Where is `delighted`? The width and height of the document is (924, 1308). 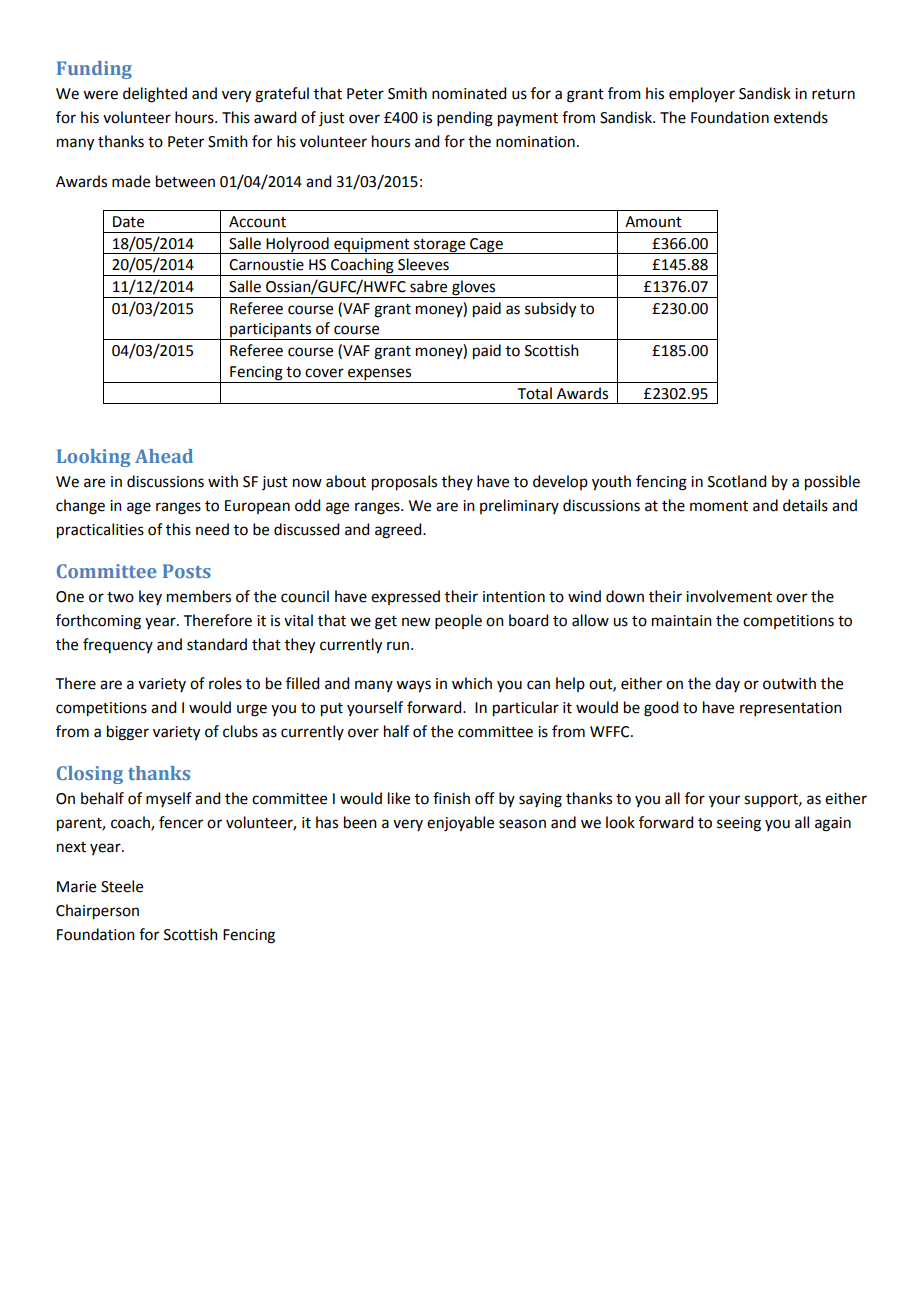 delighted is located at coordinates (155, 95).
